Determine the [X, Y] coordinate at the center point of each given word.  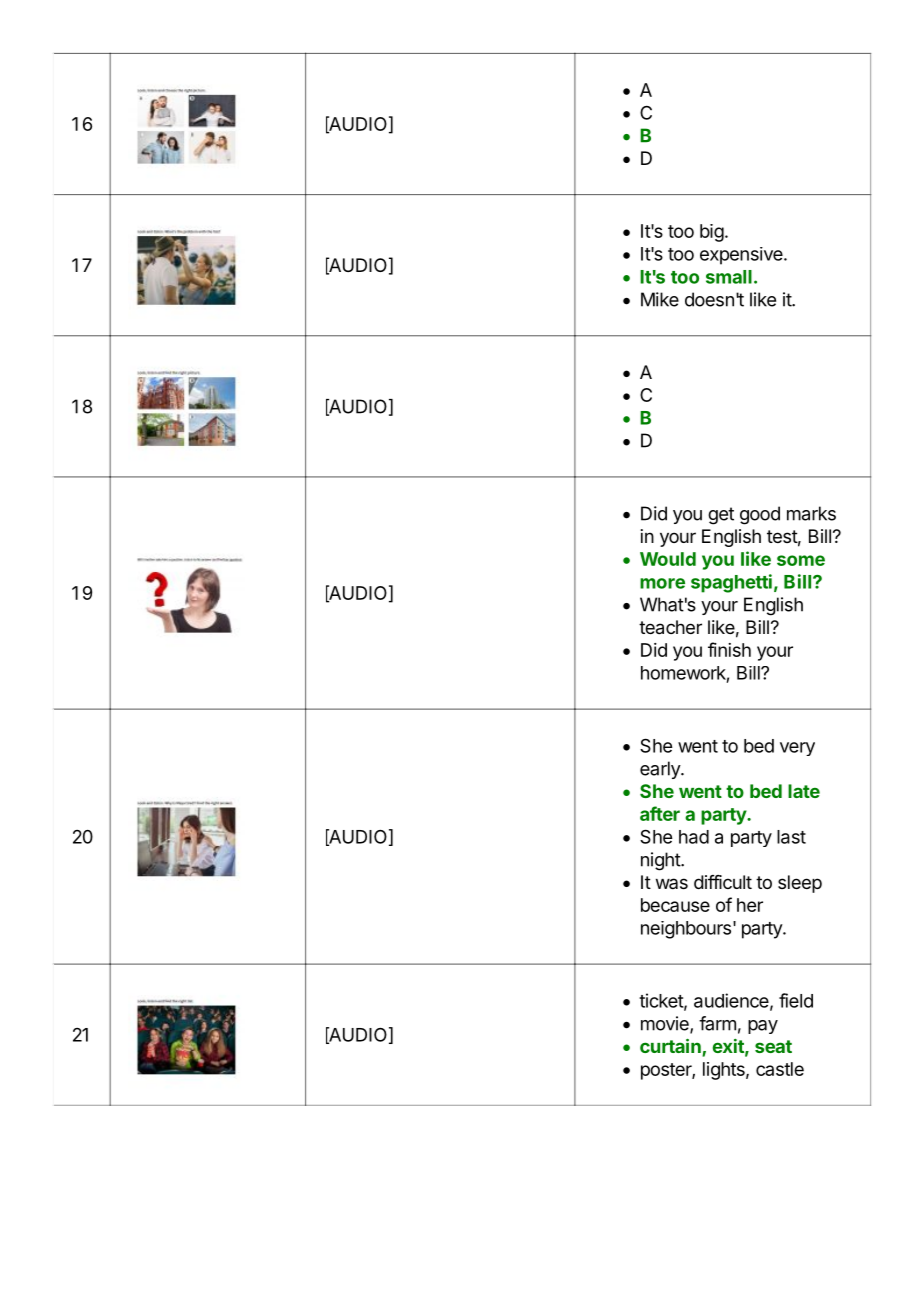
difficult [723, 882]
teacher [670, 627]
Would [668, 559]
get [721, 516]
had [694, 837]
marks [811, 513]
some [801, 560]
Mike [660, 299]
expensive [742, 256]
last [791, 837]
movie [666, 1024]
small [729, 277]
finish [729, 649]
